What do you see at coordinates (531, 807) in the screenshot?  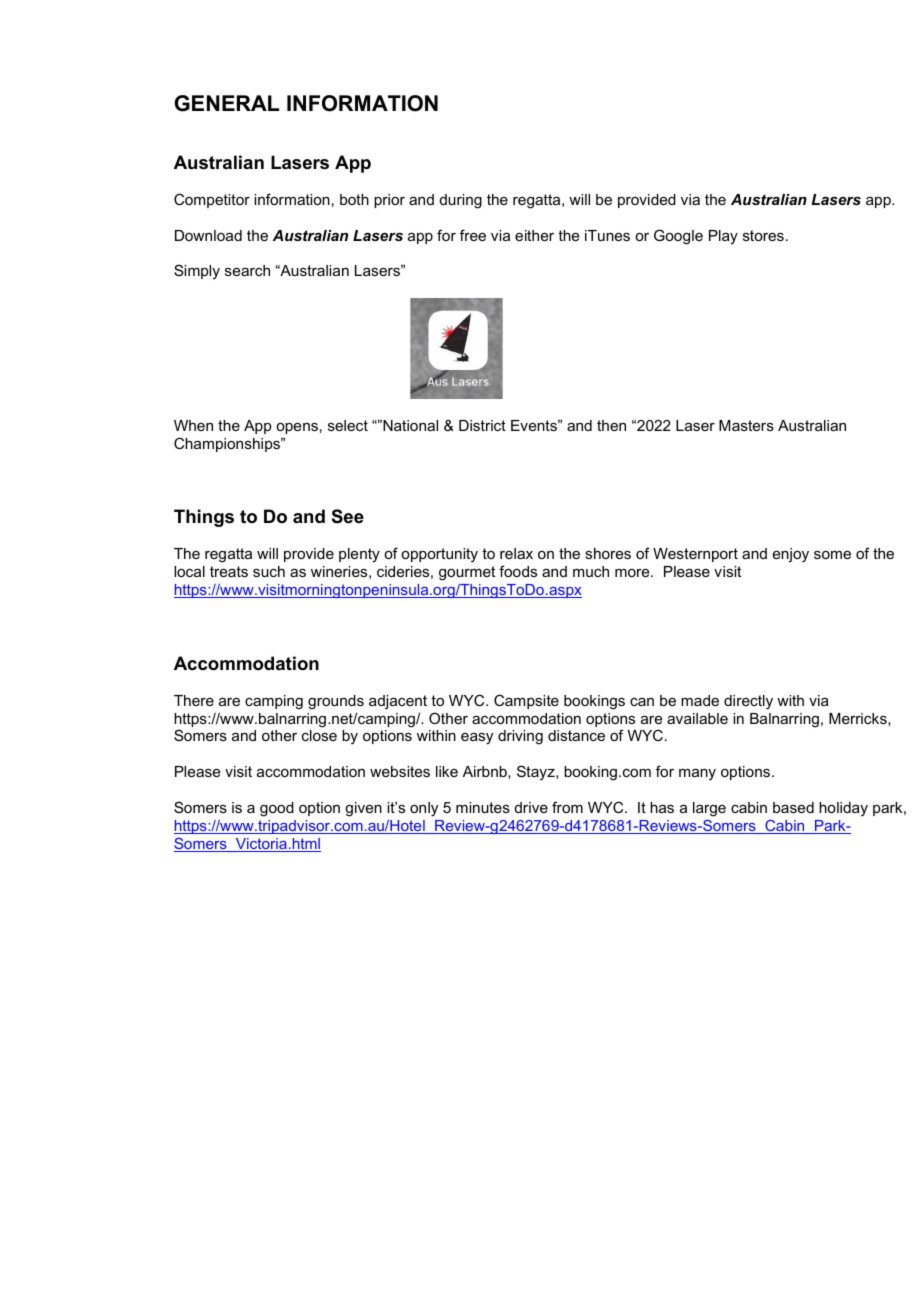 I see `drive` at bounding box center [531, 807].
